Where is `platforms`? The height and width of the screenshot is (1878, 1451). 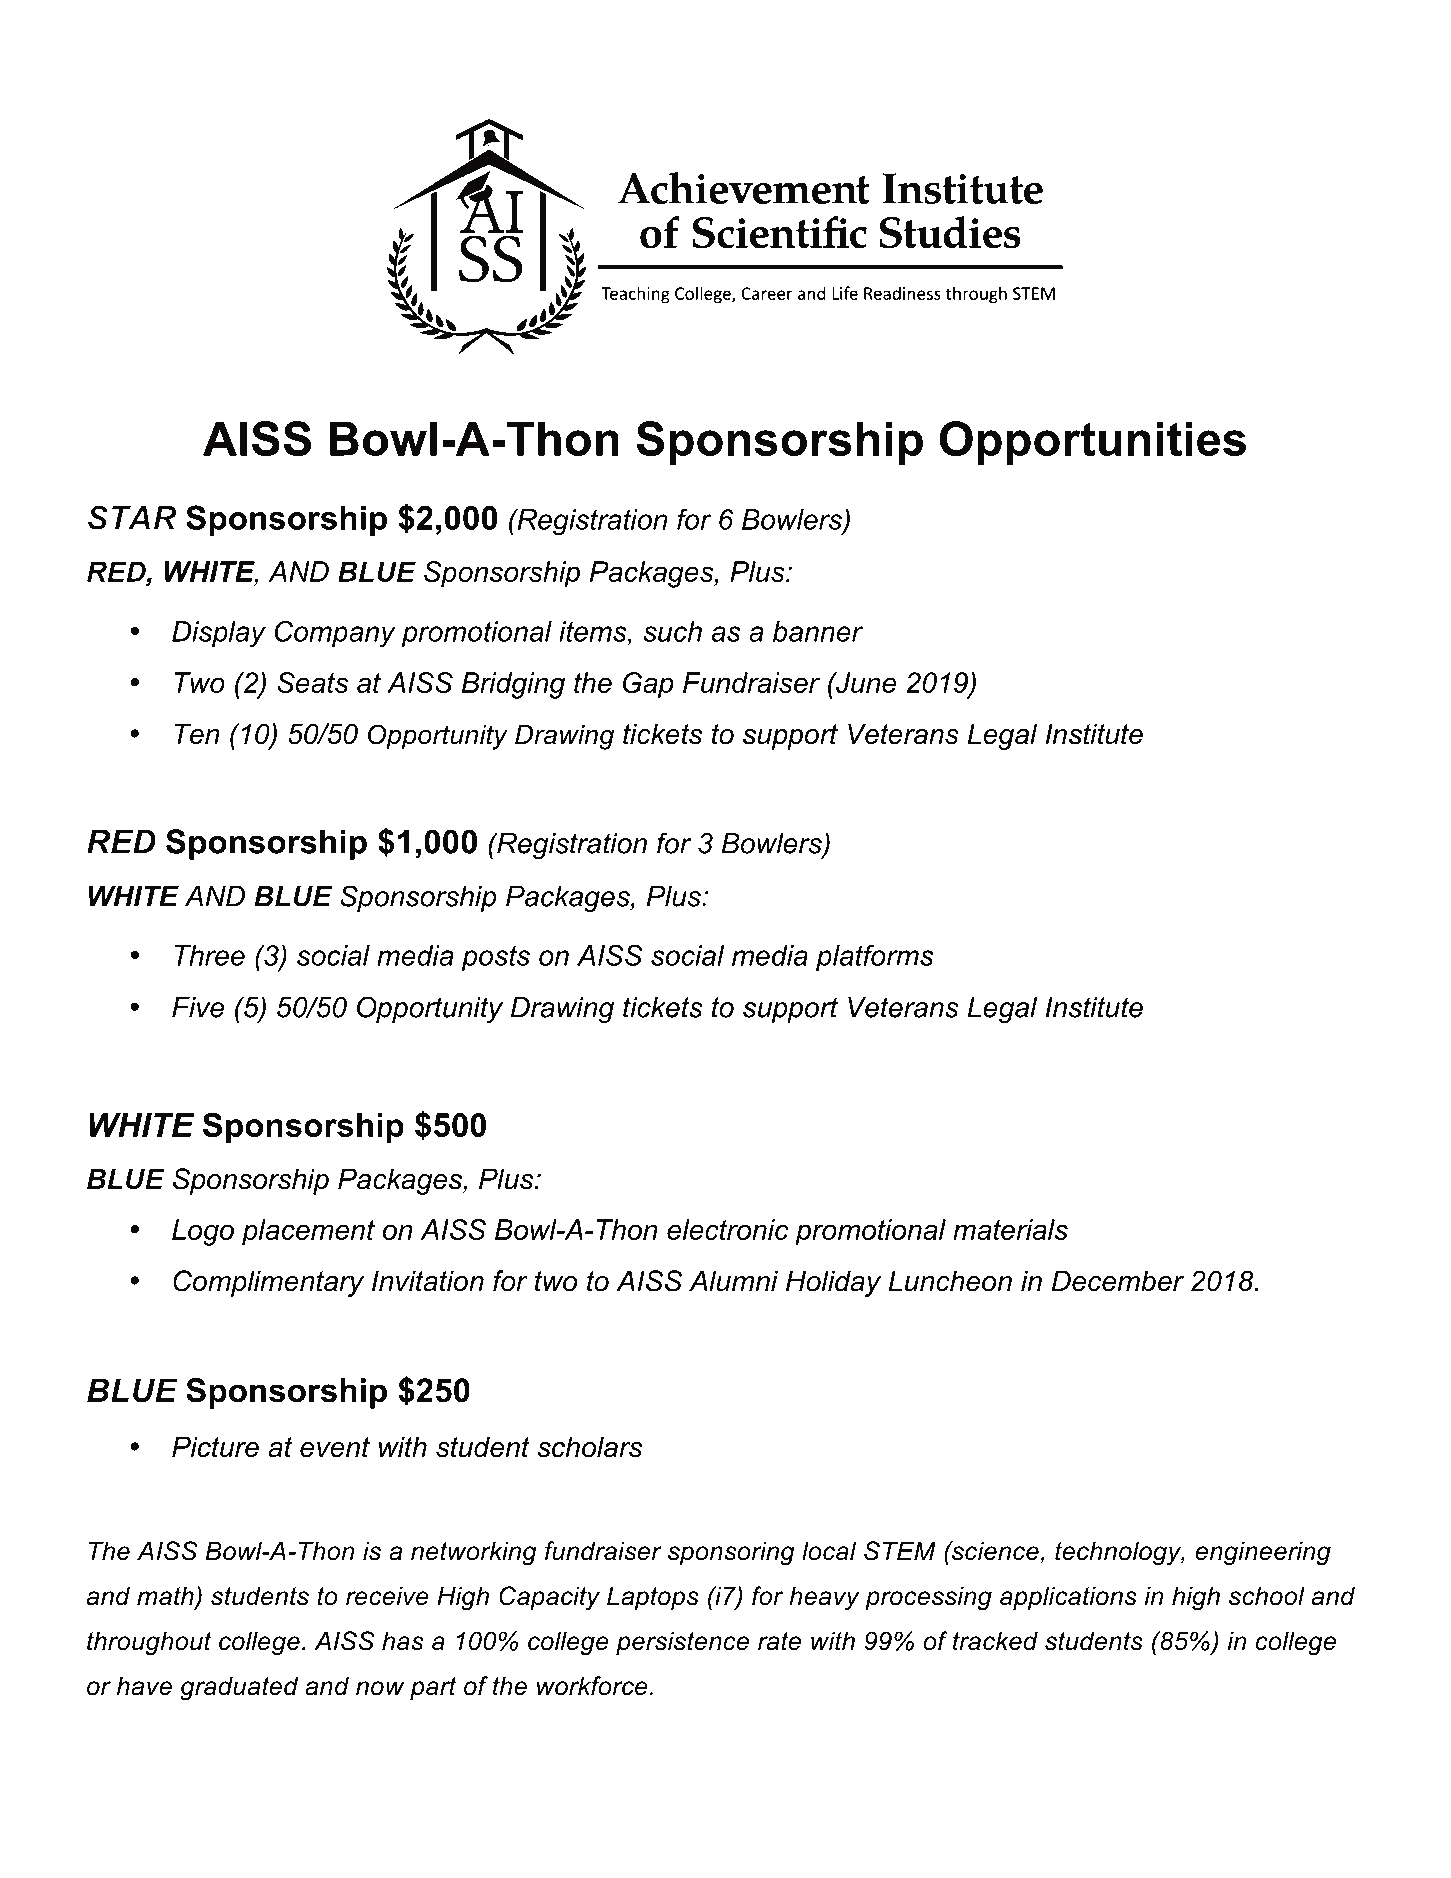
platforms is located at coordinates (875, 958).
